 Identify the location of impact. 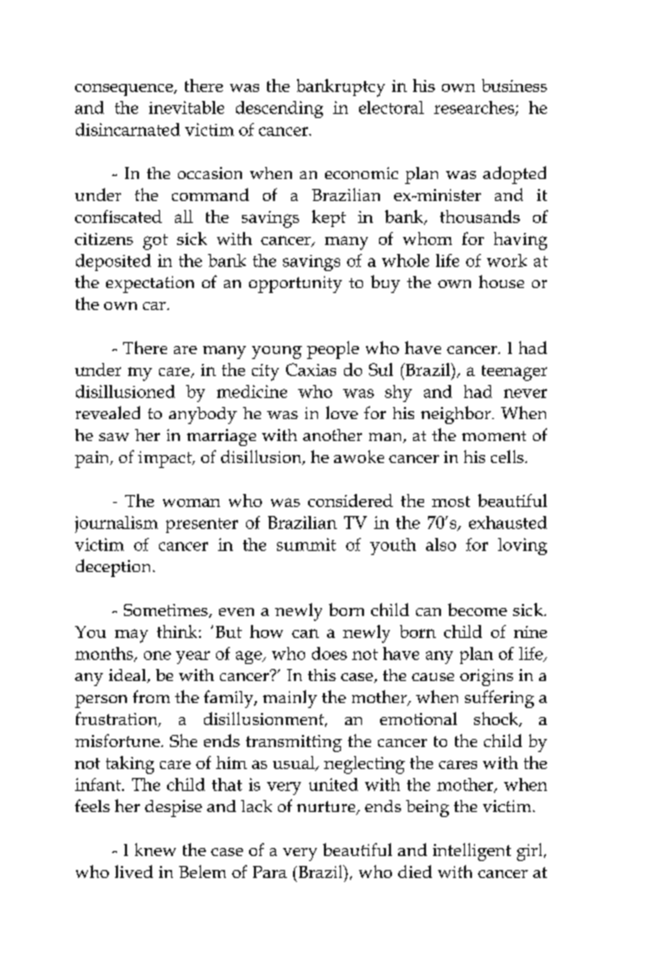
(166, 459).
